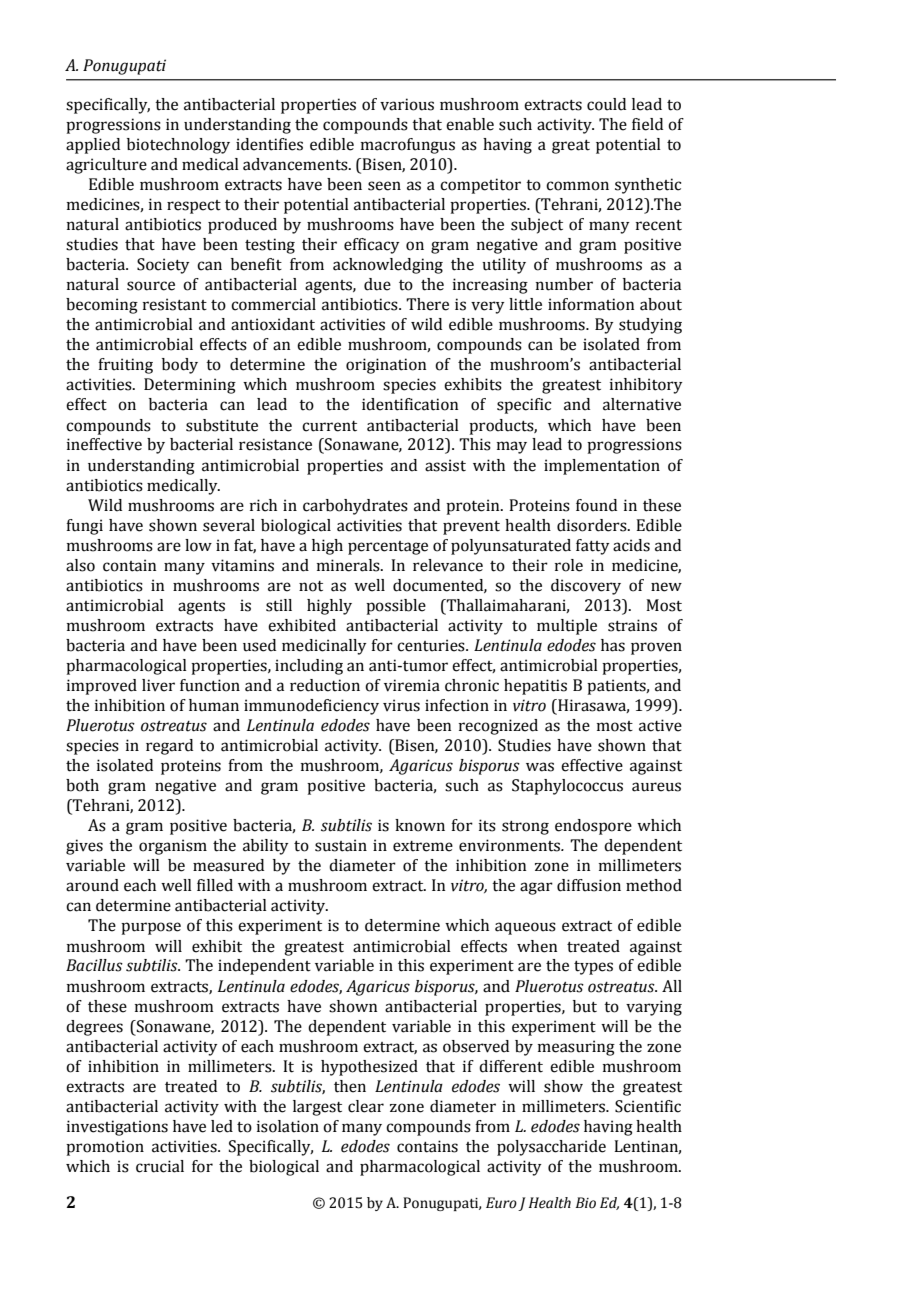 Image resolution: width=924 pixels, height=1308 pixels. Describe the element at coordinates (606, 104) in the screenshot. I see `could` at that location.
